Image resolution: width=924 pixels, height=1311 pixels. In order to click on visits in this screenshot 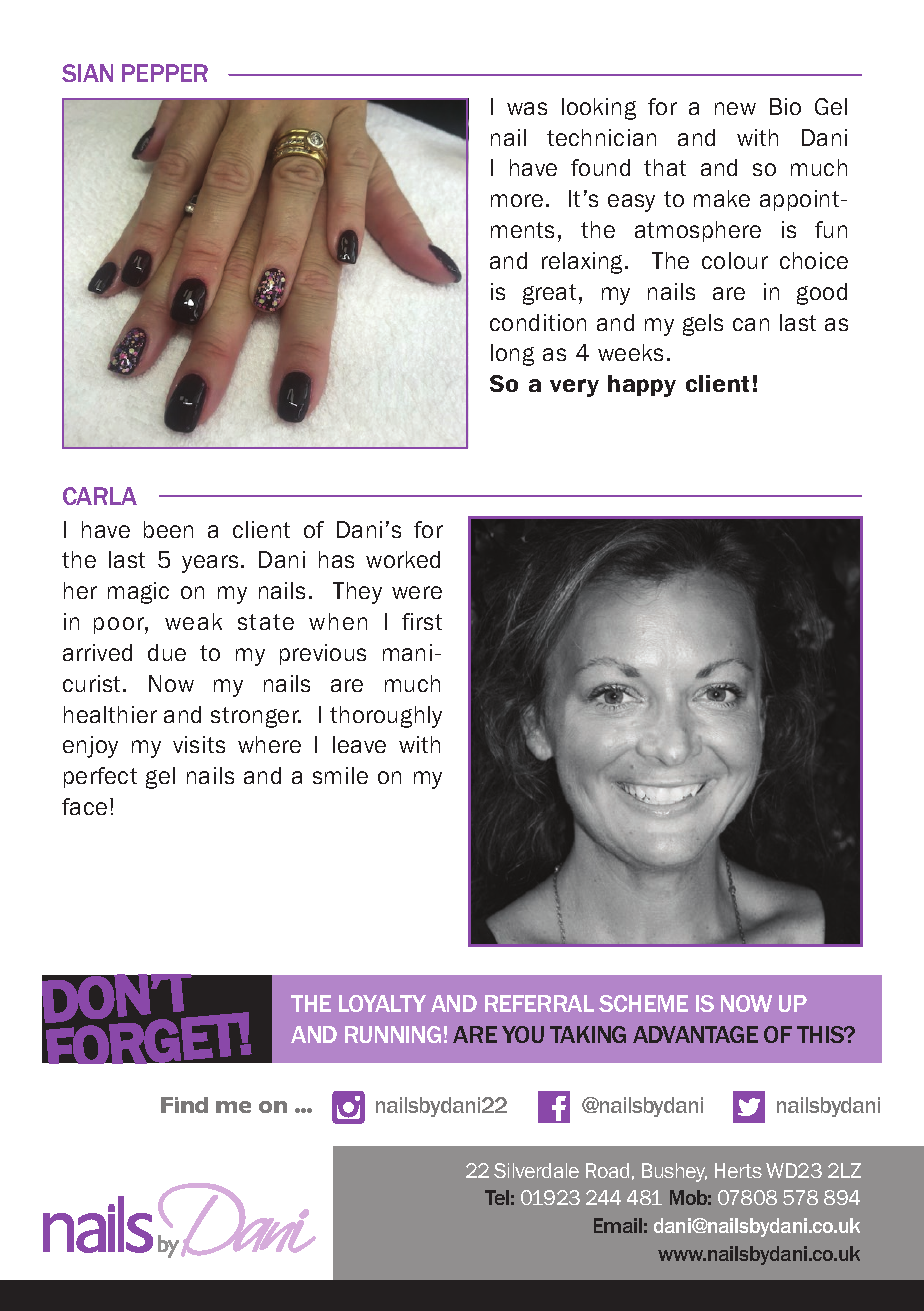, I will do `click(199, 744)`.
